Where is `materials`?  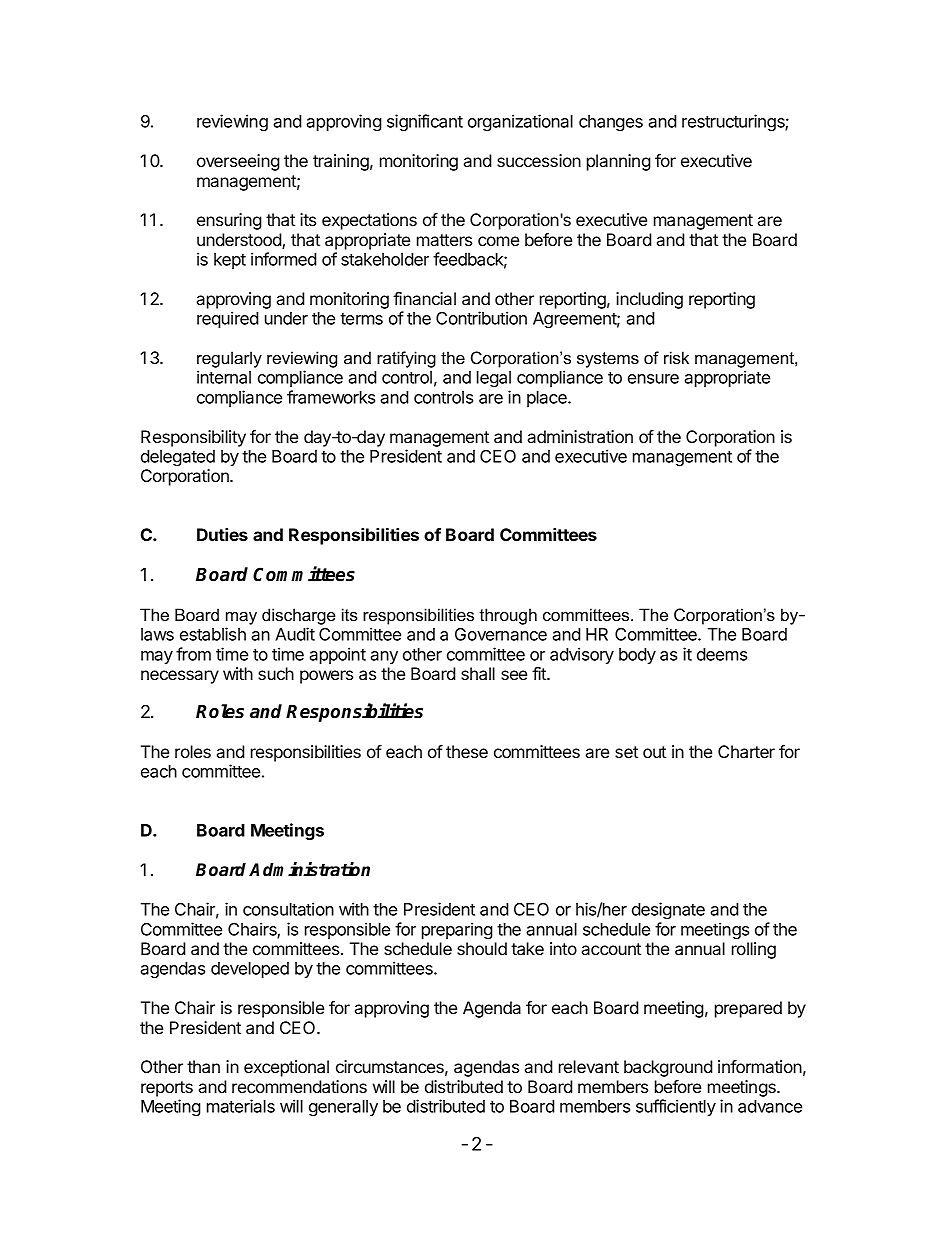 materials is located at coordinates (241, 1106).
